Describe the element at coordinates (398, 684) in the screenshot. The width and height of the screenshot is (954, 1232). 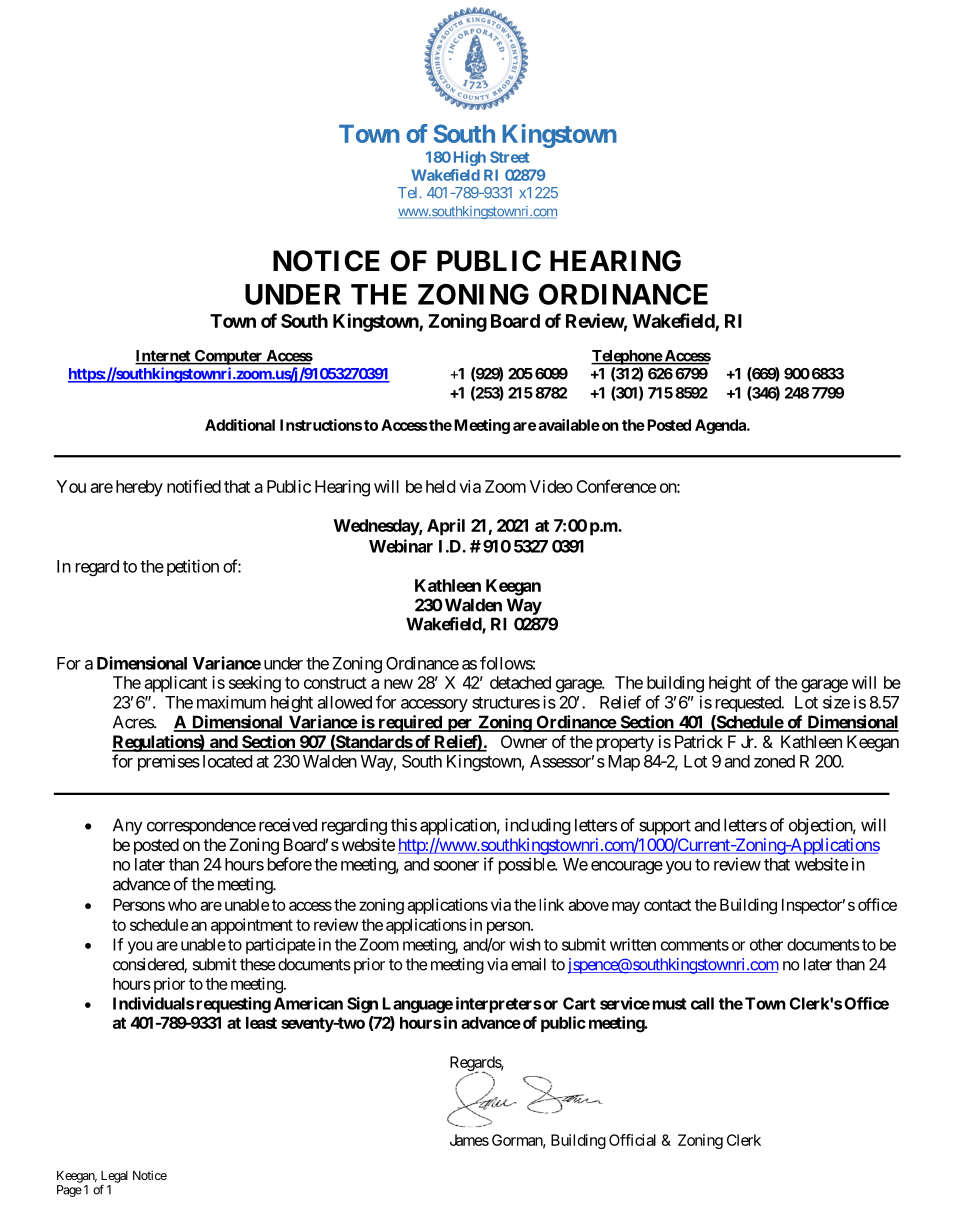
I see `new` at that location.
